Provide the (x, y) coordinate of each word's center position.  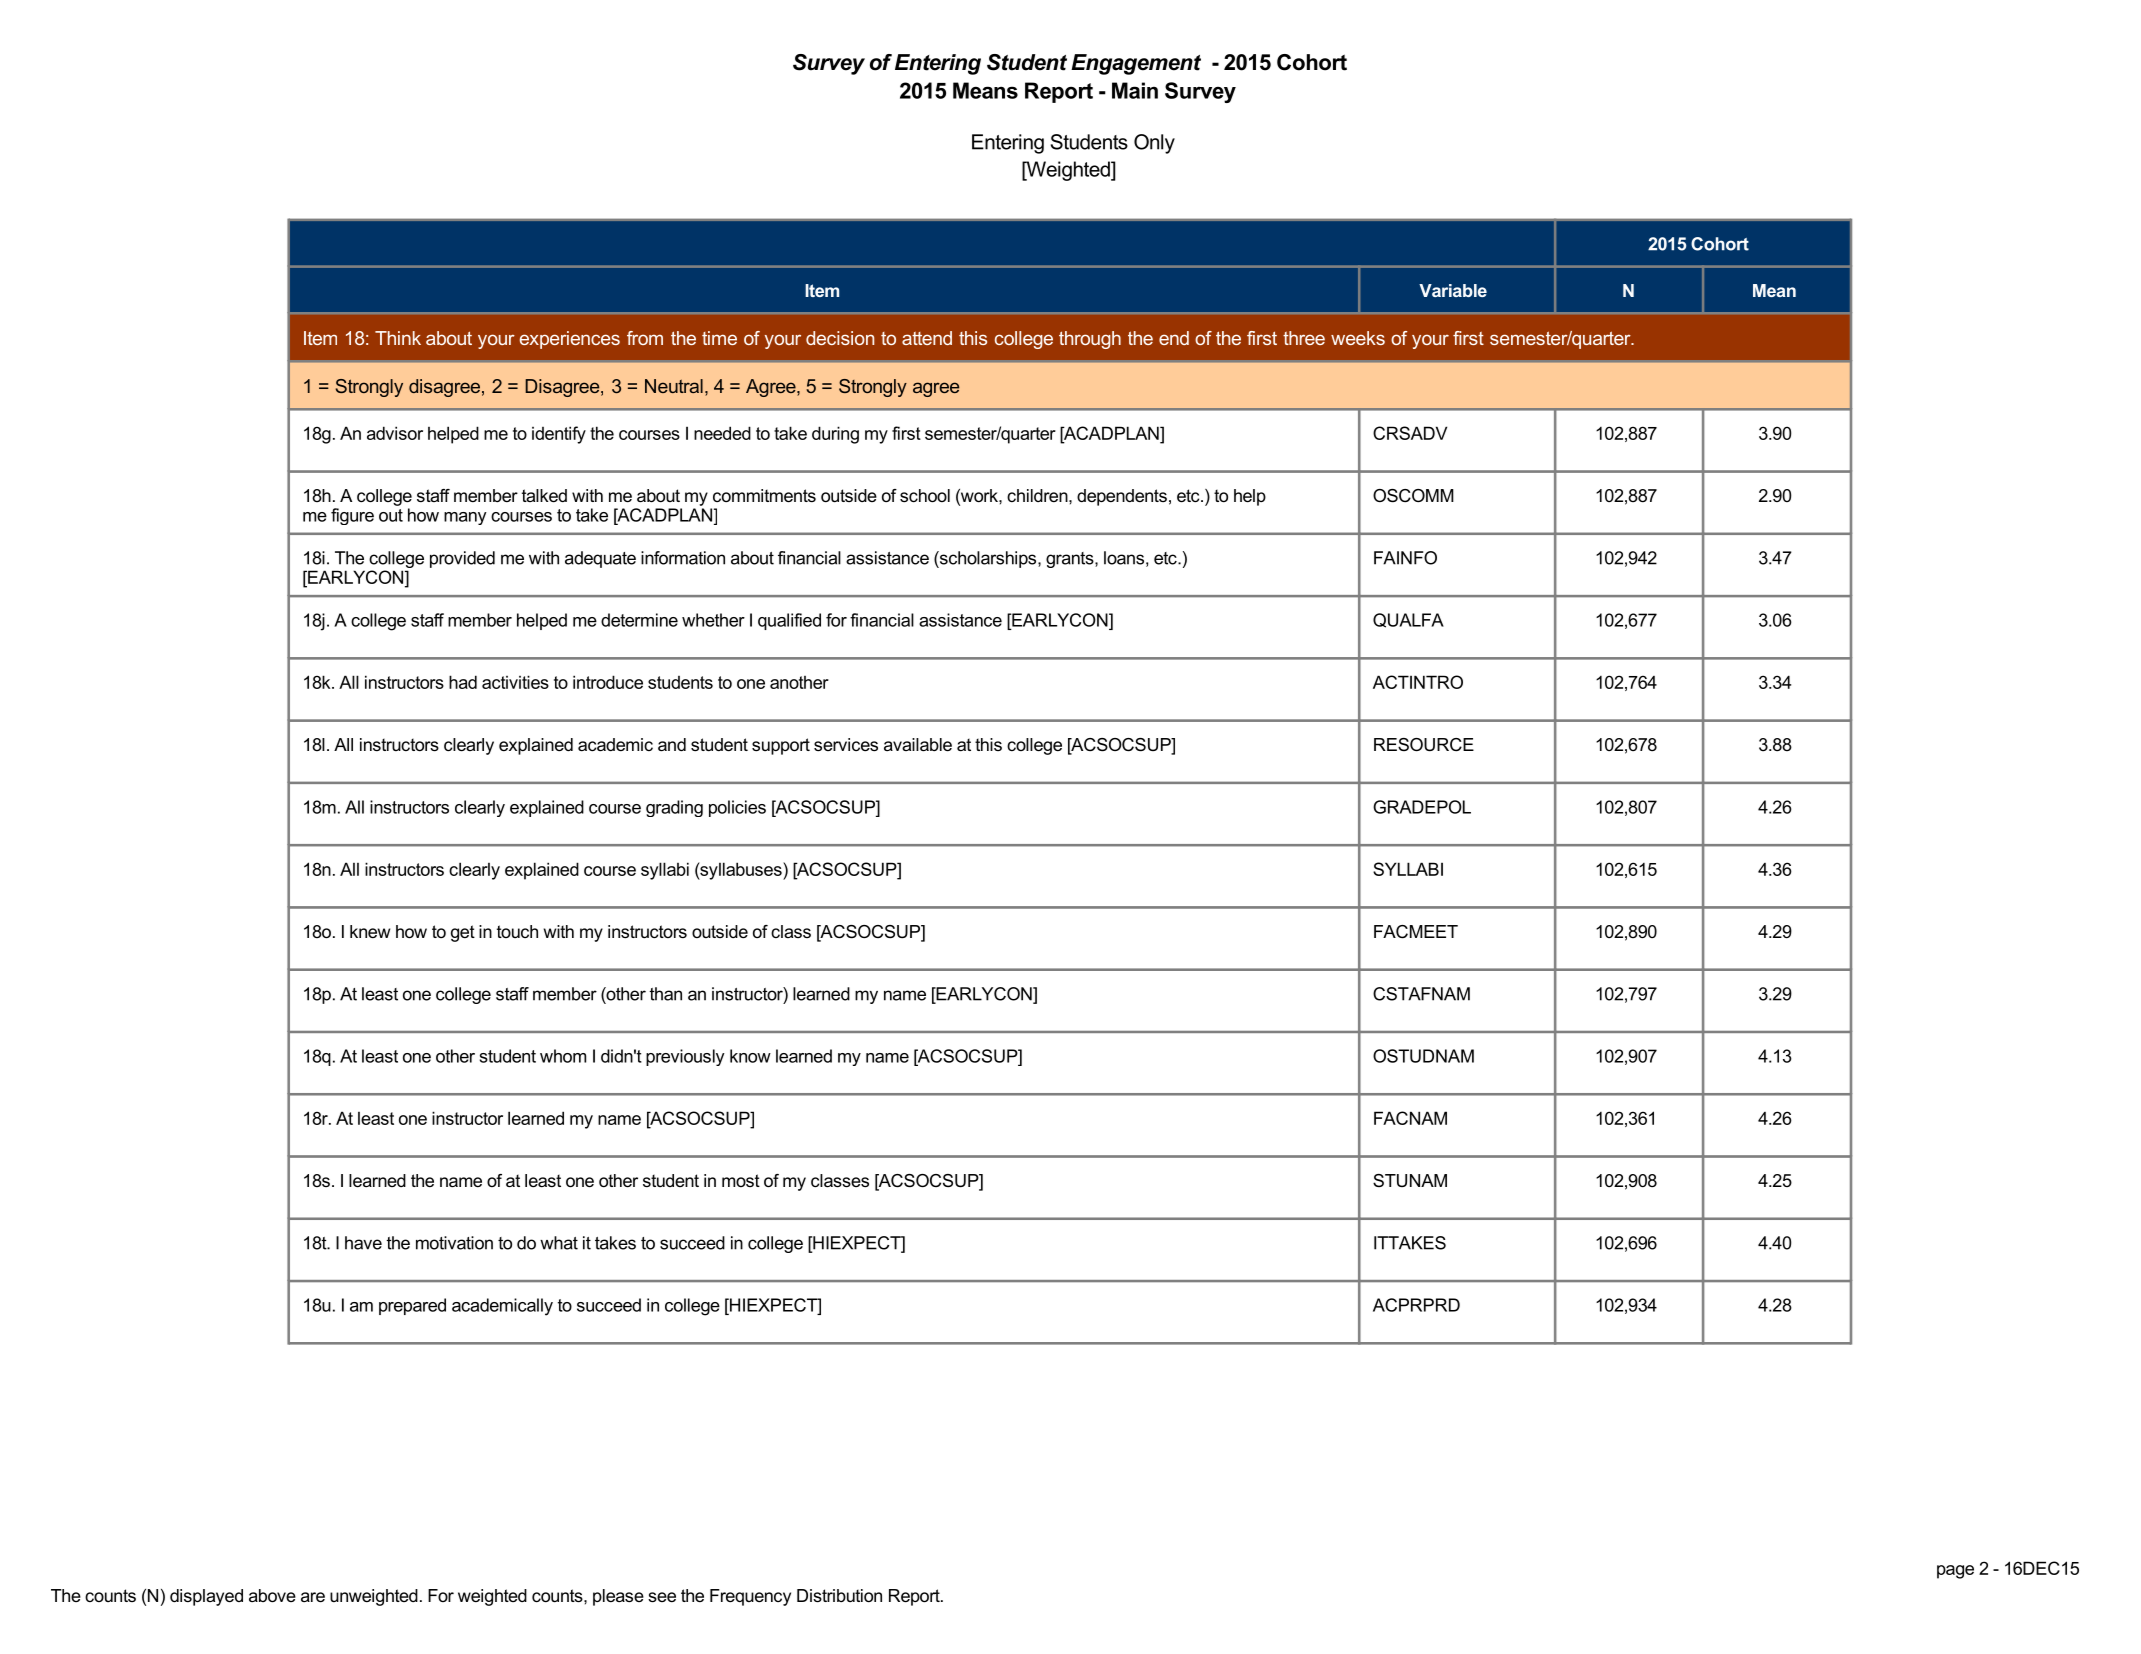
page (1955, 1572)
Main (1135, 90)
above (272, 1596)
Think (398, 338)
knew (370, 931)
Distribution (839, 1596)
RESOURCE (1424, 745)
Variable (1453, 290)
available (918, 745)
